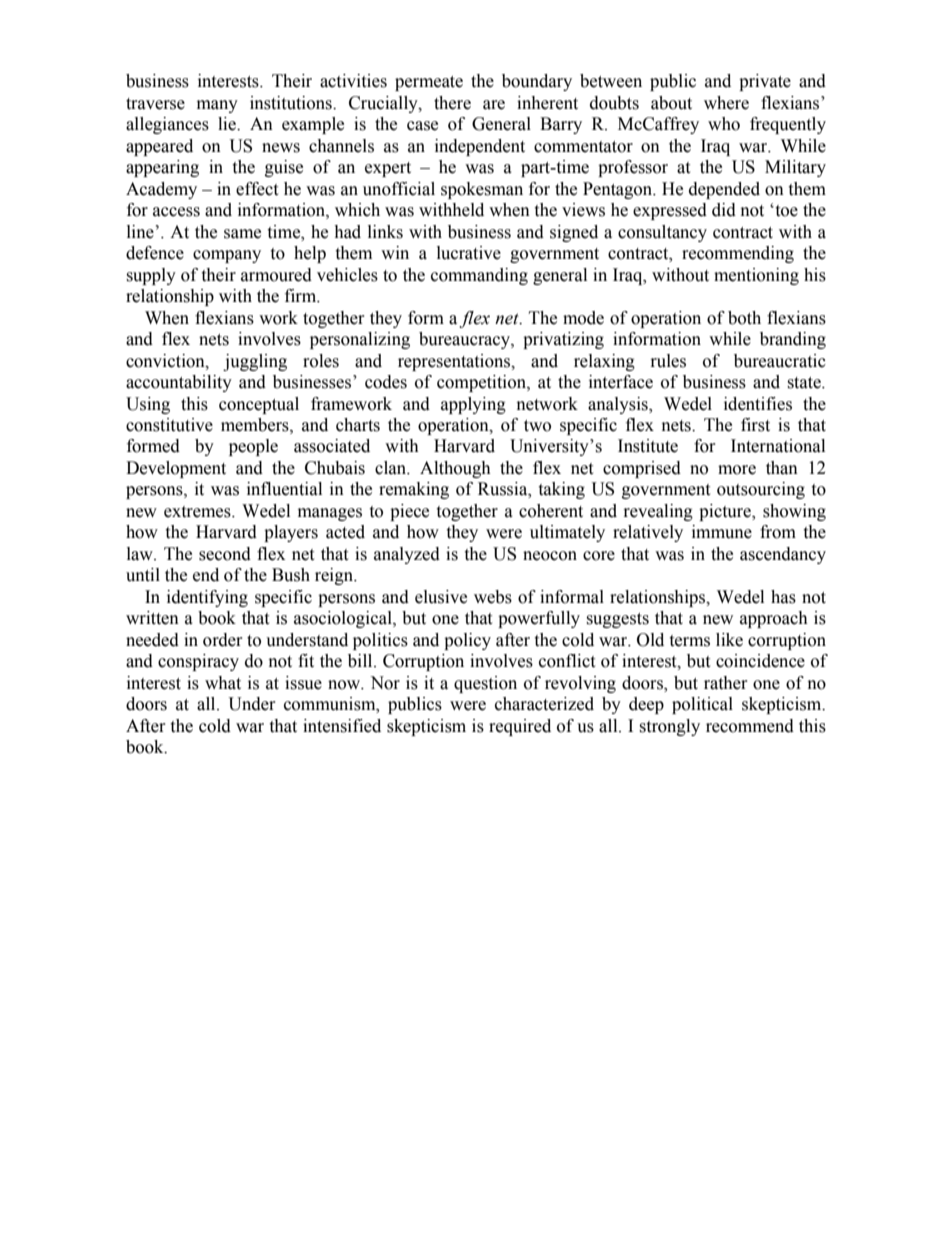 The width and height of the document is (952, 1233). I want to click on conceptual, so click(259, 405).
